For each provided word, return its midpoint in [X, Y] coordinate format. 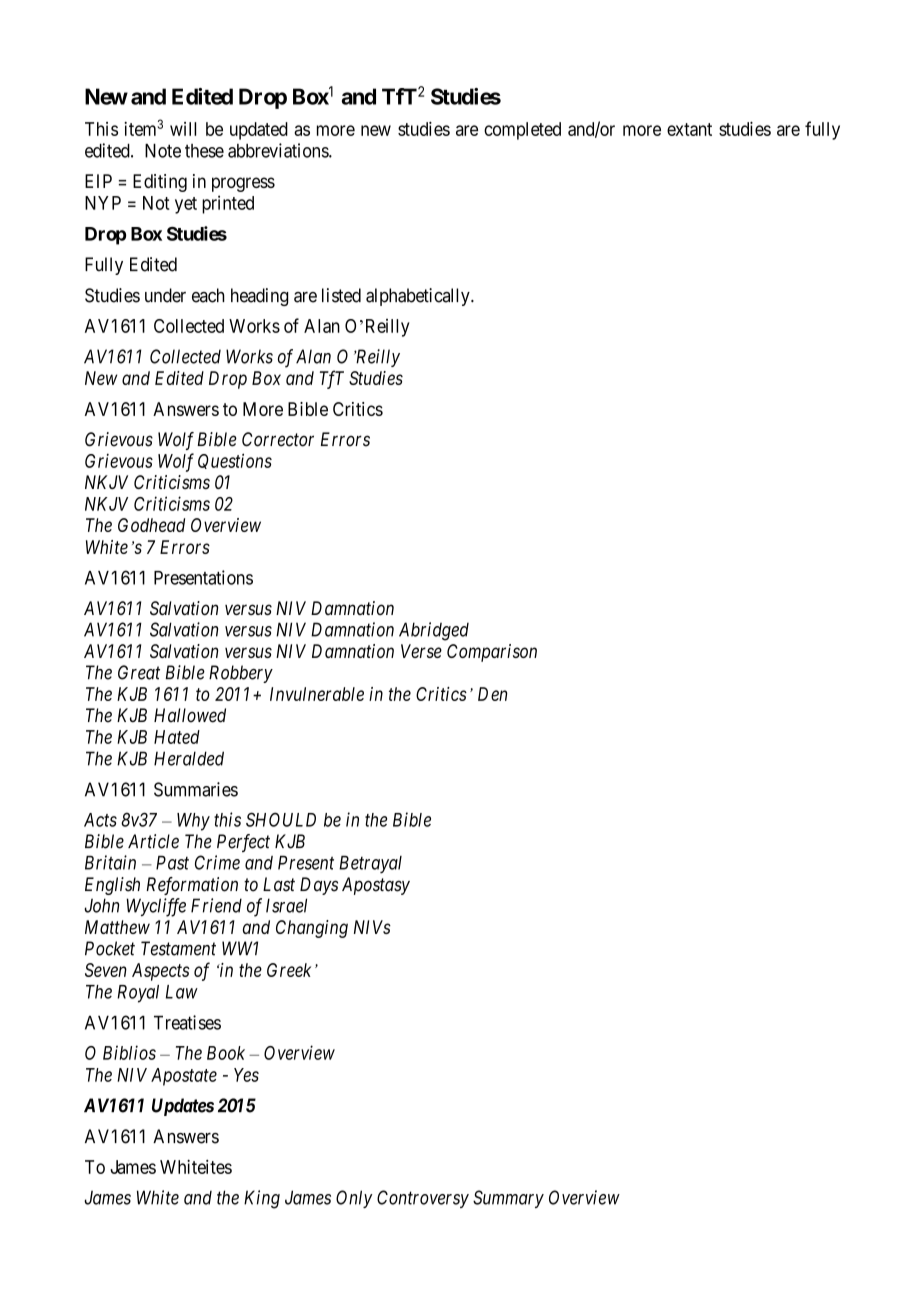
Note [163, 150]
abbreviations [279, 150]
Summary [508, 1199]
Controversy [423, 1199]
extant [689, 129]
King [262, 1199]
